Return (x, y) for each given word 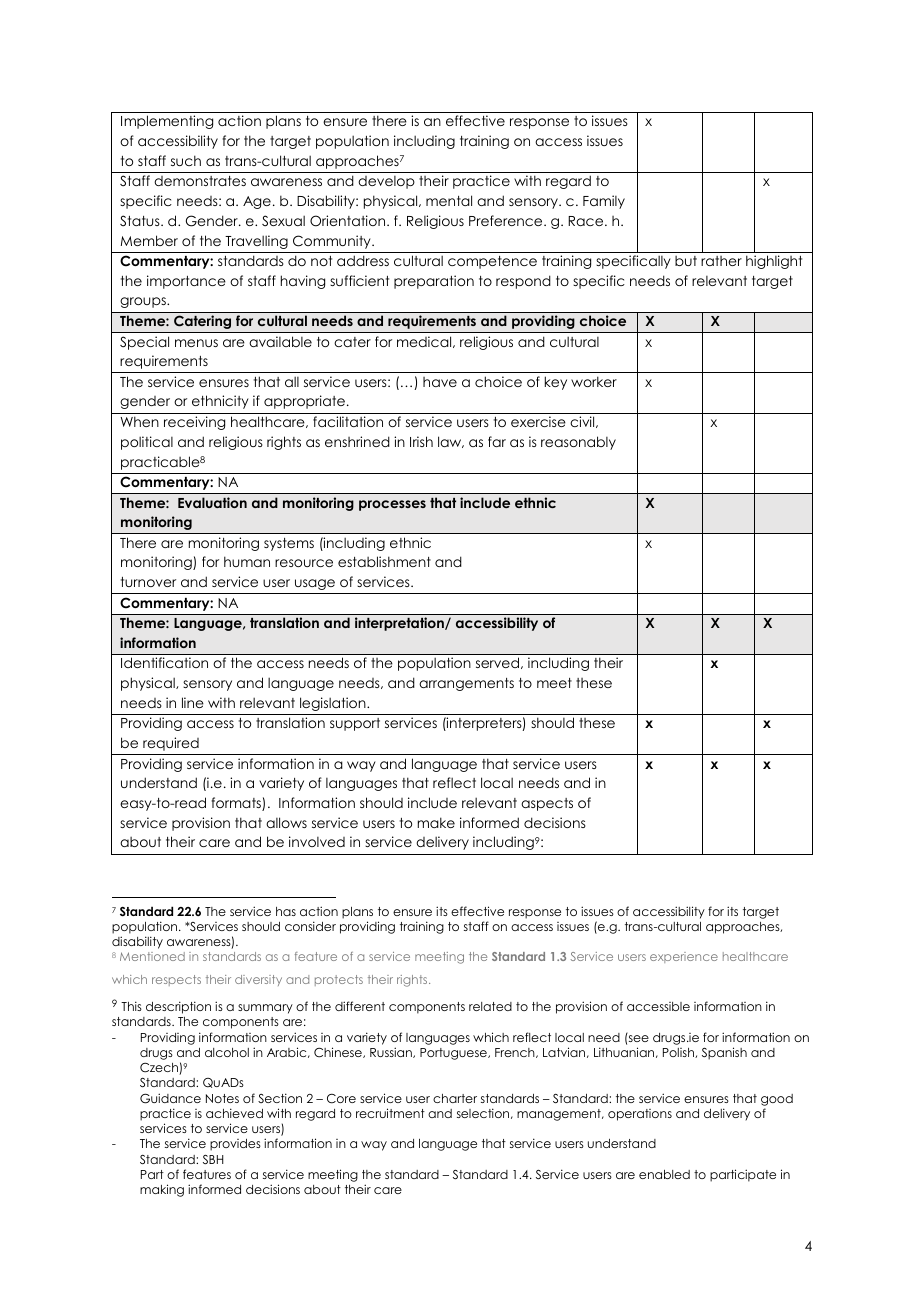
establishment (384, 561)
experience (684, 957)
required (171, 744)
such (186, 160)
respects (176, 980)
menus (196, 343)
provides (235, 1145)
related (490, 1006)
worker (594, 381)
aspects (547, 804)
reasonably (578, 443)
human (247, 561)
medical (425, 342)
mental (449, 200)
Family (604, 202)
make (436, 822)
